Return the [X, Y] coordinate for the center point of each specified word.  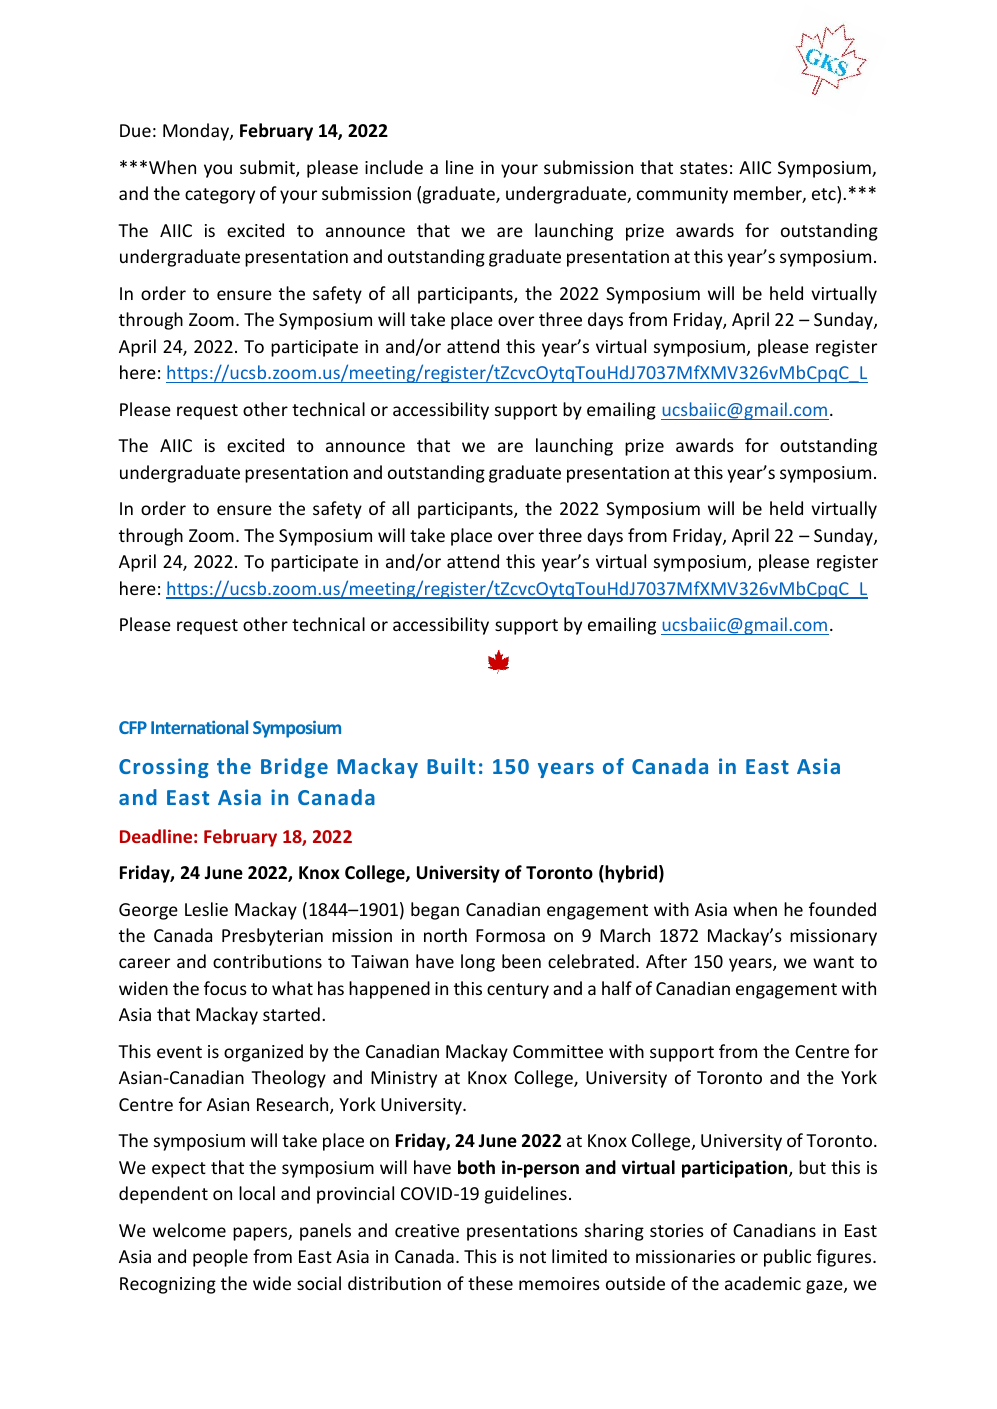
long [478, 963]
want [833, 962]
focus [225, 988]
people [220, 1258]
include [394, 167]
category [220, 196]
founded [842, 909]
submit [268, 168]
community [682, 195]
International [199, 727]
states [704, 168]
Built [451, 766]
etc [825, 196]
